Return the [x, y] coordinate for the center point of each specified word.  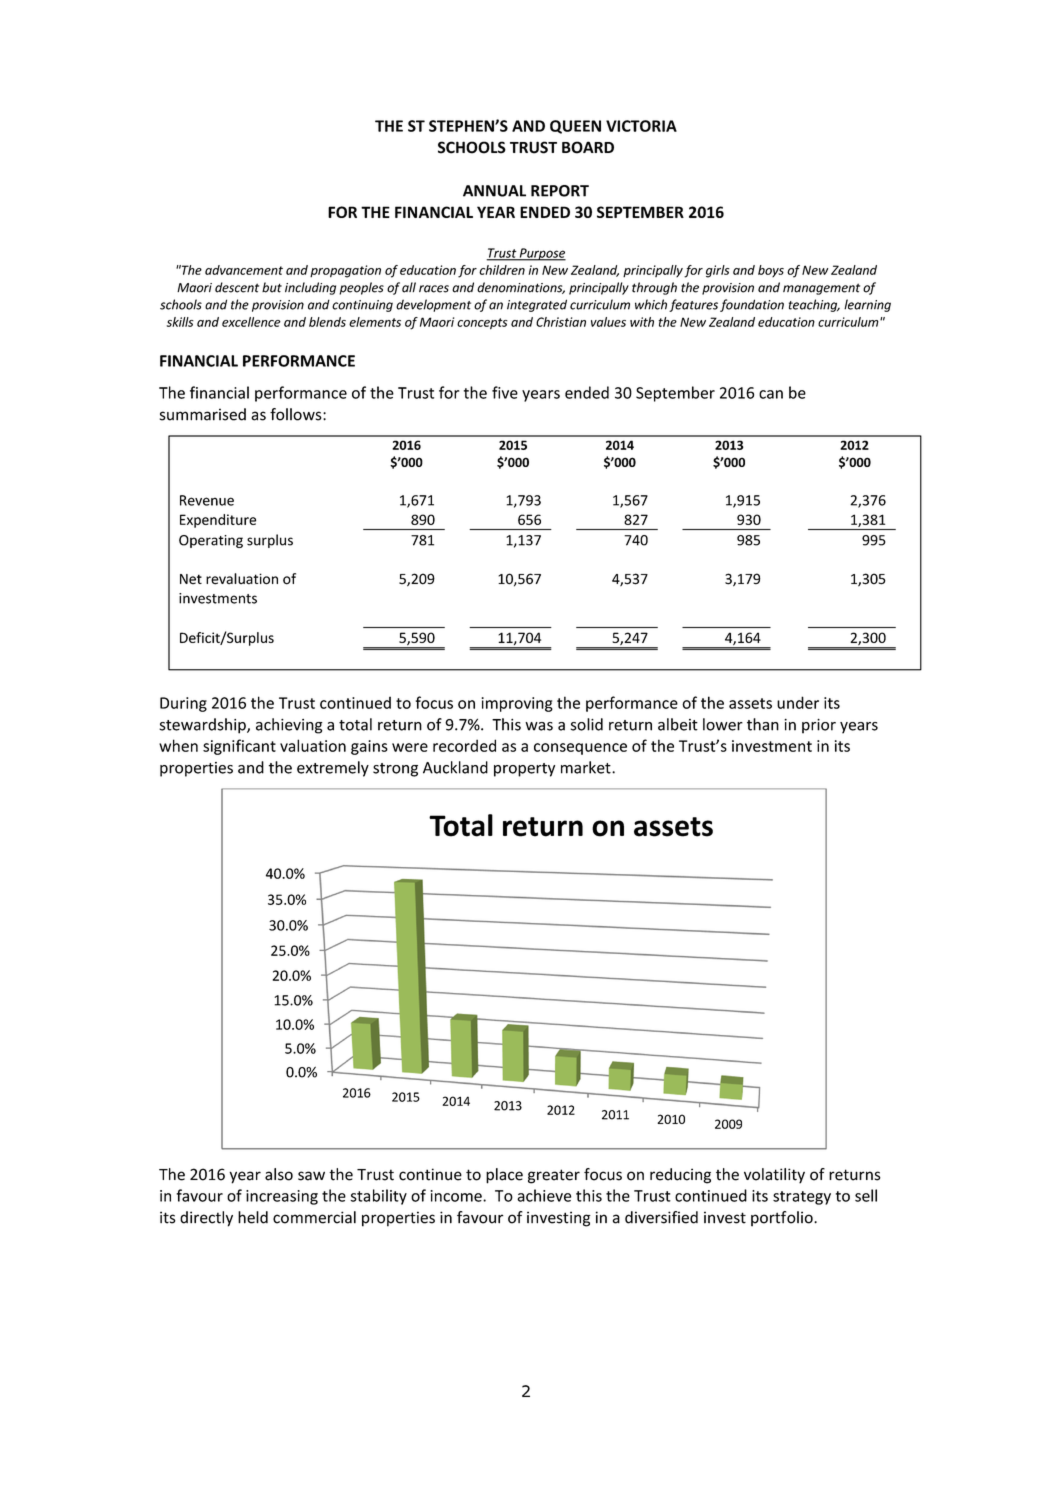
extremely [333, 769]
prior [819, 726]
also [279, 1174]
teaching [814, 305]
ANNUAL [494, 191]
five [505, 392]
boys [771, 271]
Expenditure [218, 521]
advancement [244, 270]
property [524, 770]
